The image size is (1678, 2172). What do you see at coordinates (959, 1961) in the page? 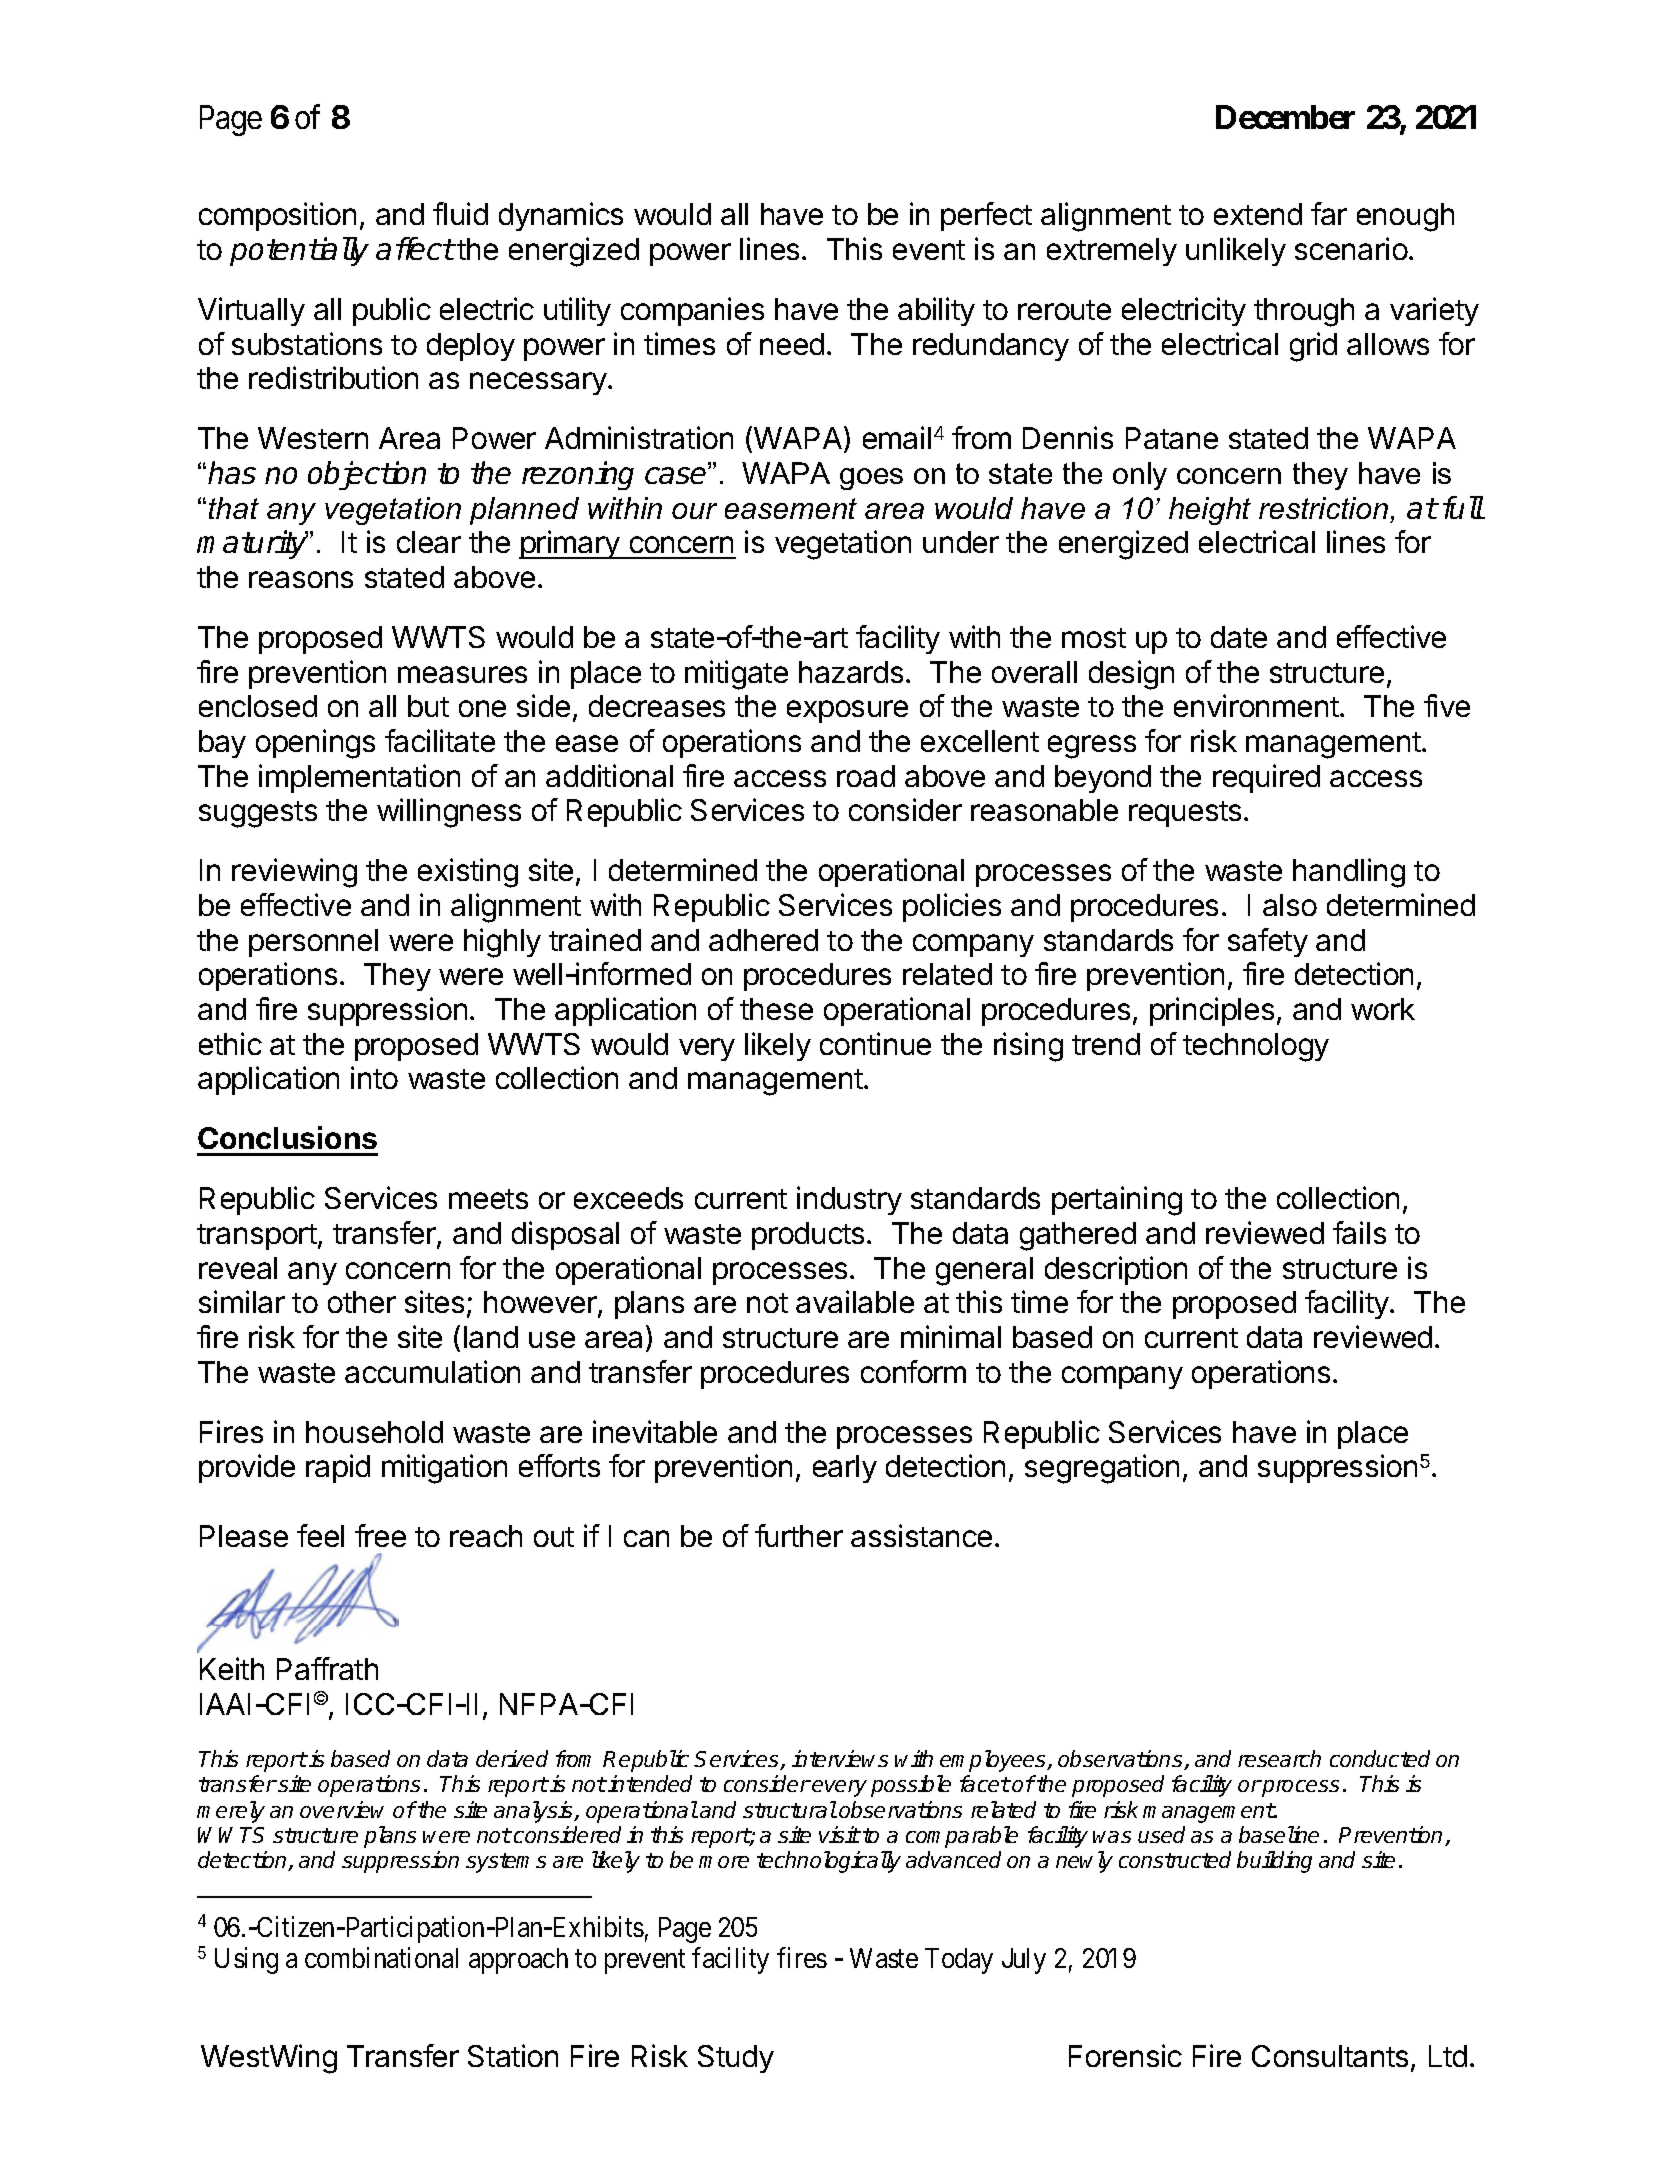
I see `Today` at bounding box center [959, 1961].
